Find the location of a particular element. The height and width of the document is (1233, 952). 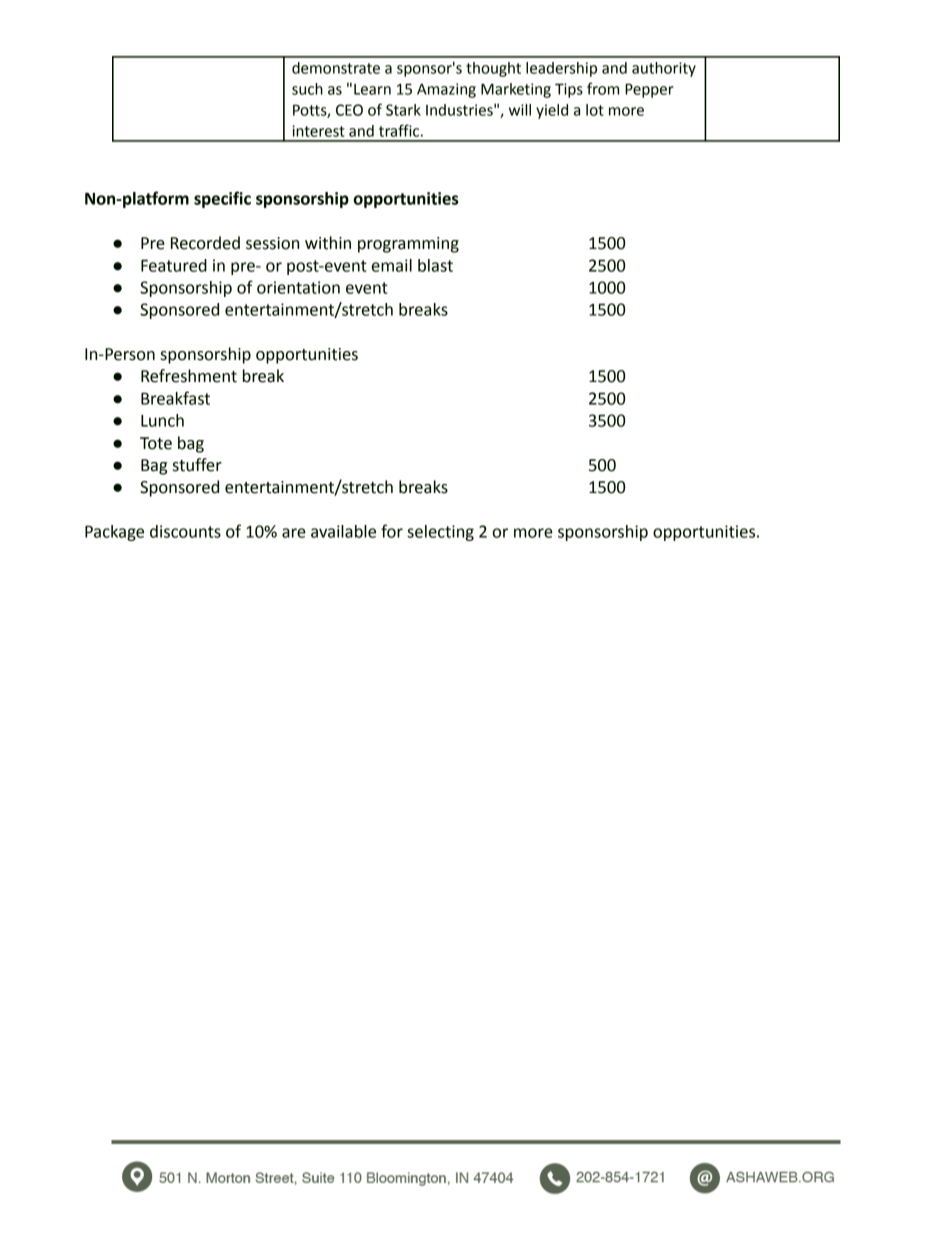

from is located at coordinates (603, 88).
